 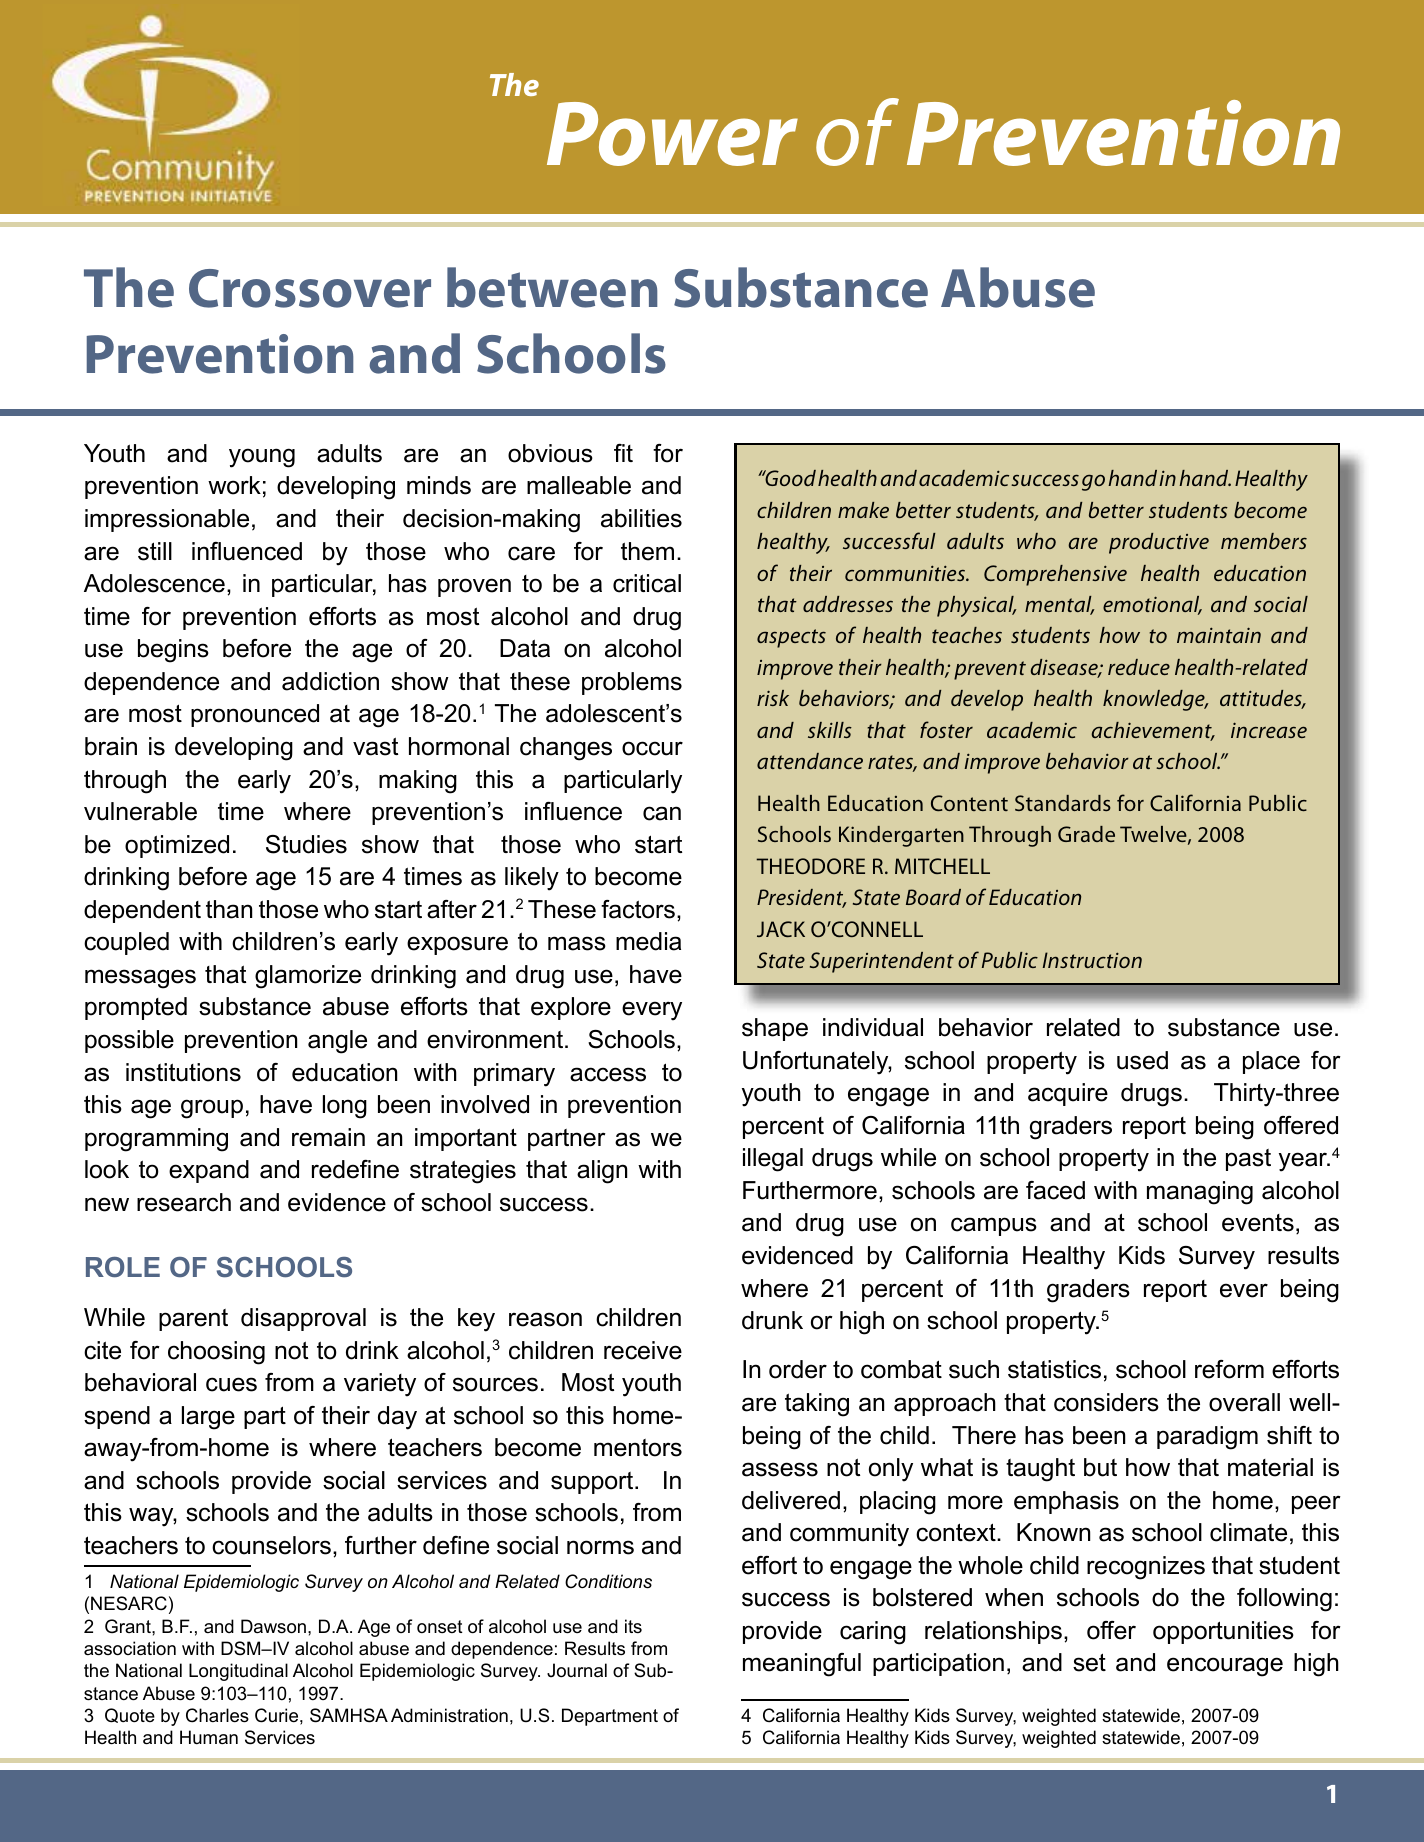 What do you see at coordinates (1225, 1667) in the screenshot?
I see `encourage` at bounding box center [1225, 1667].
